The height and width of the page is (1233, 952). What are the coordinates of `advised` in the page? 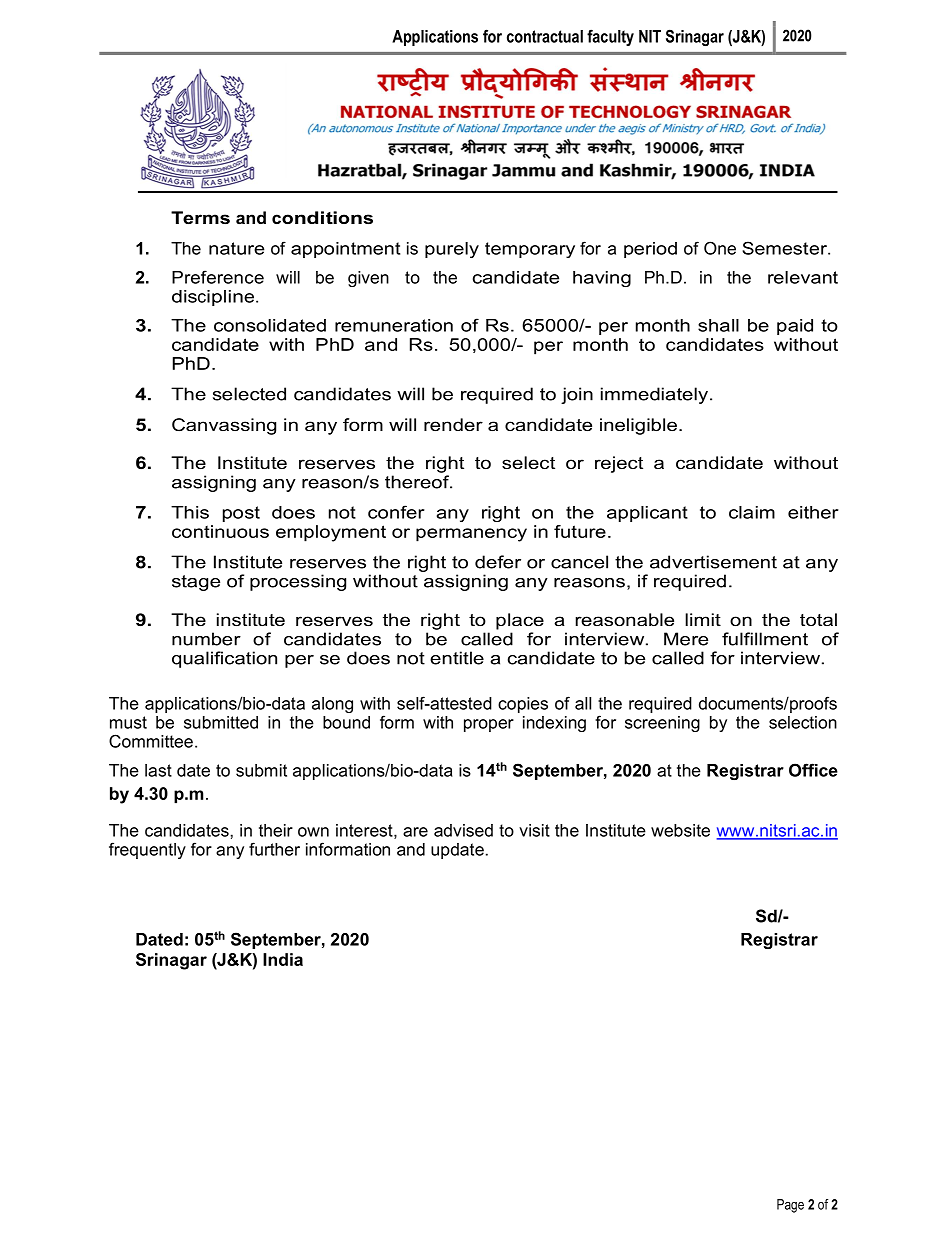 It's located at (463, 830).
